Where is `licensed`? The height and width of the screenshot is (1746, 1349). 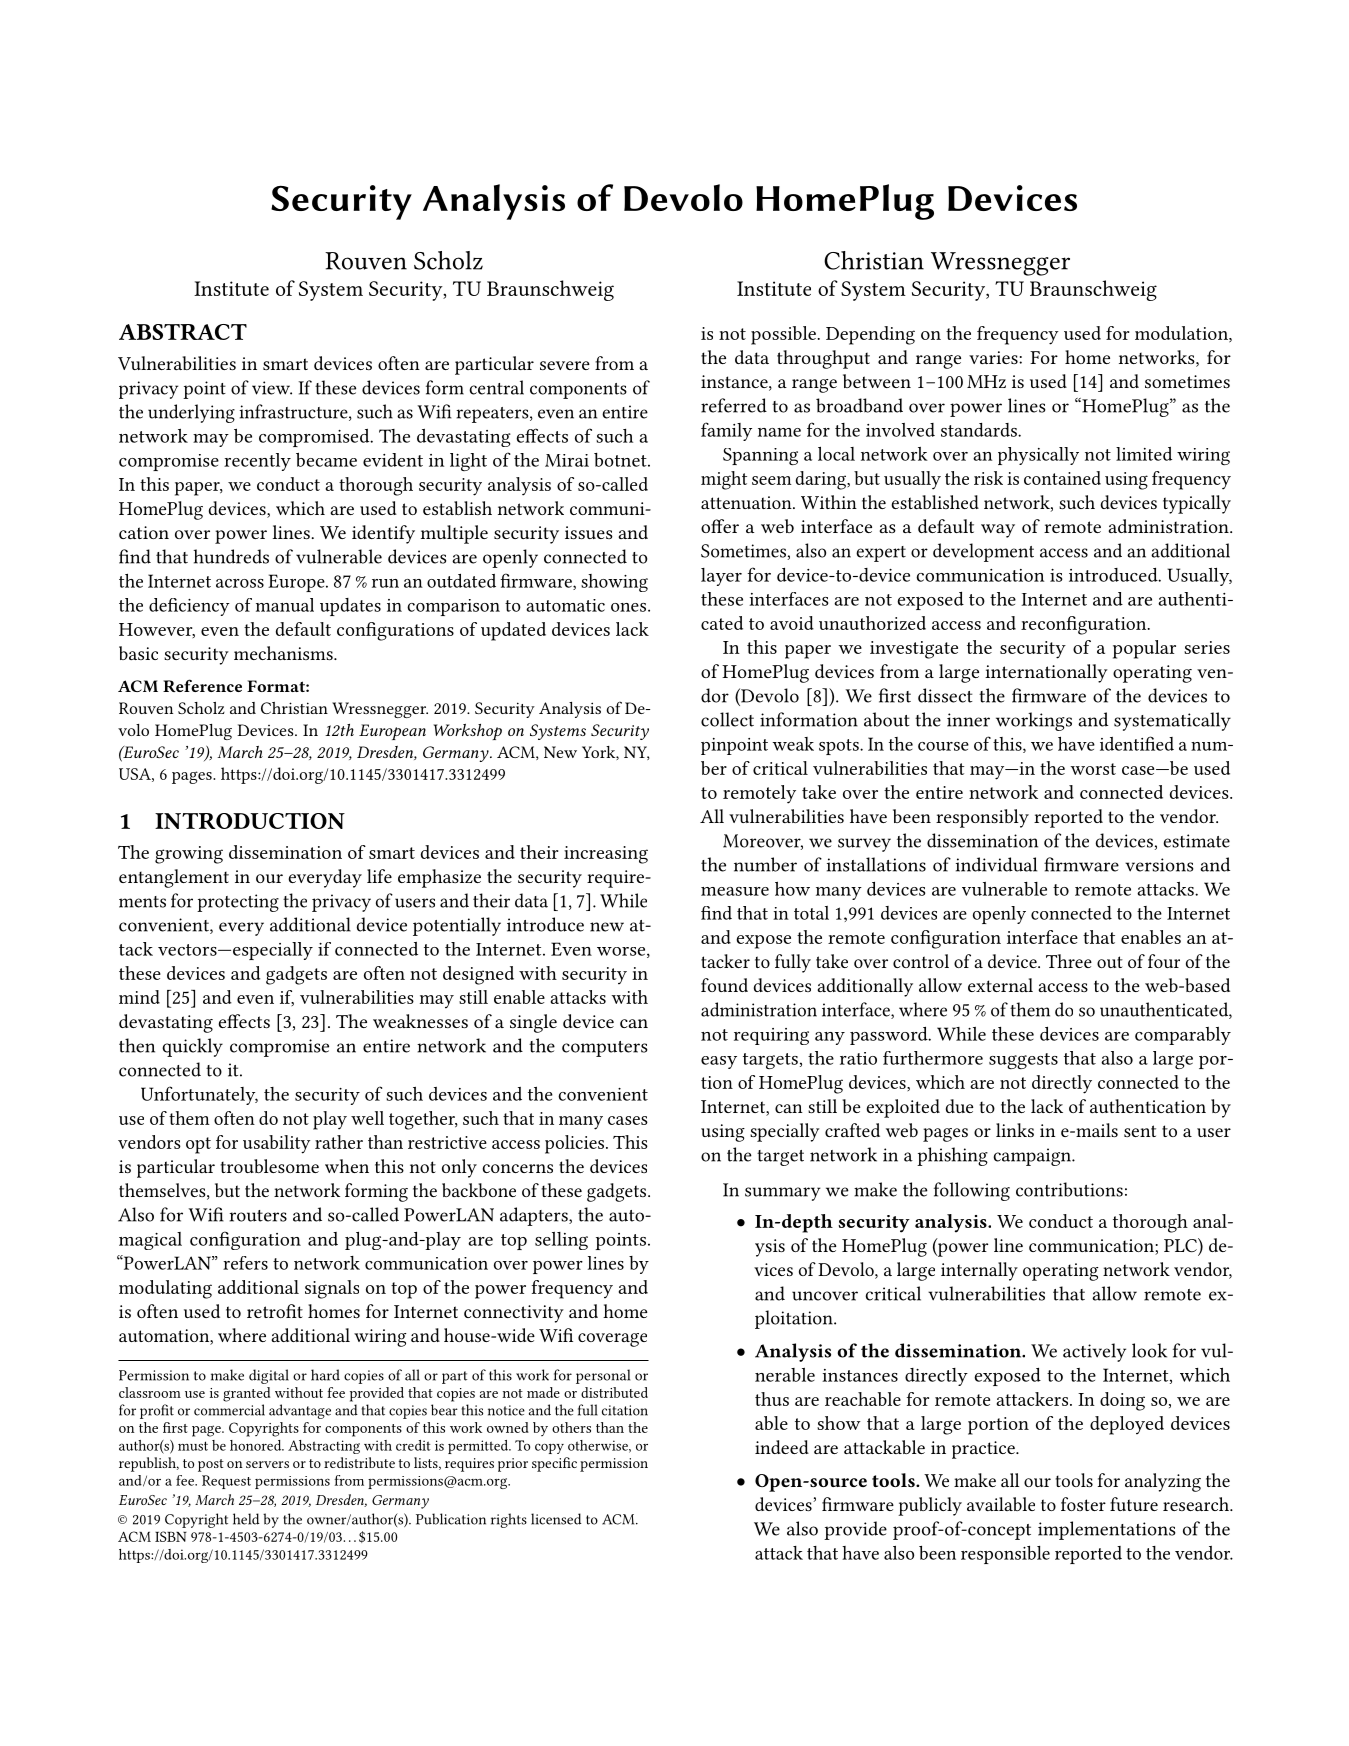
licensed is located at coordinates (556, 1519).
